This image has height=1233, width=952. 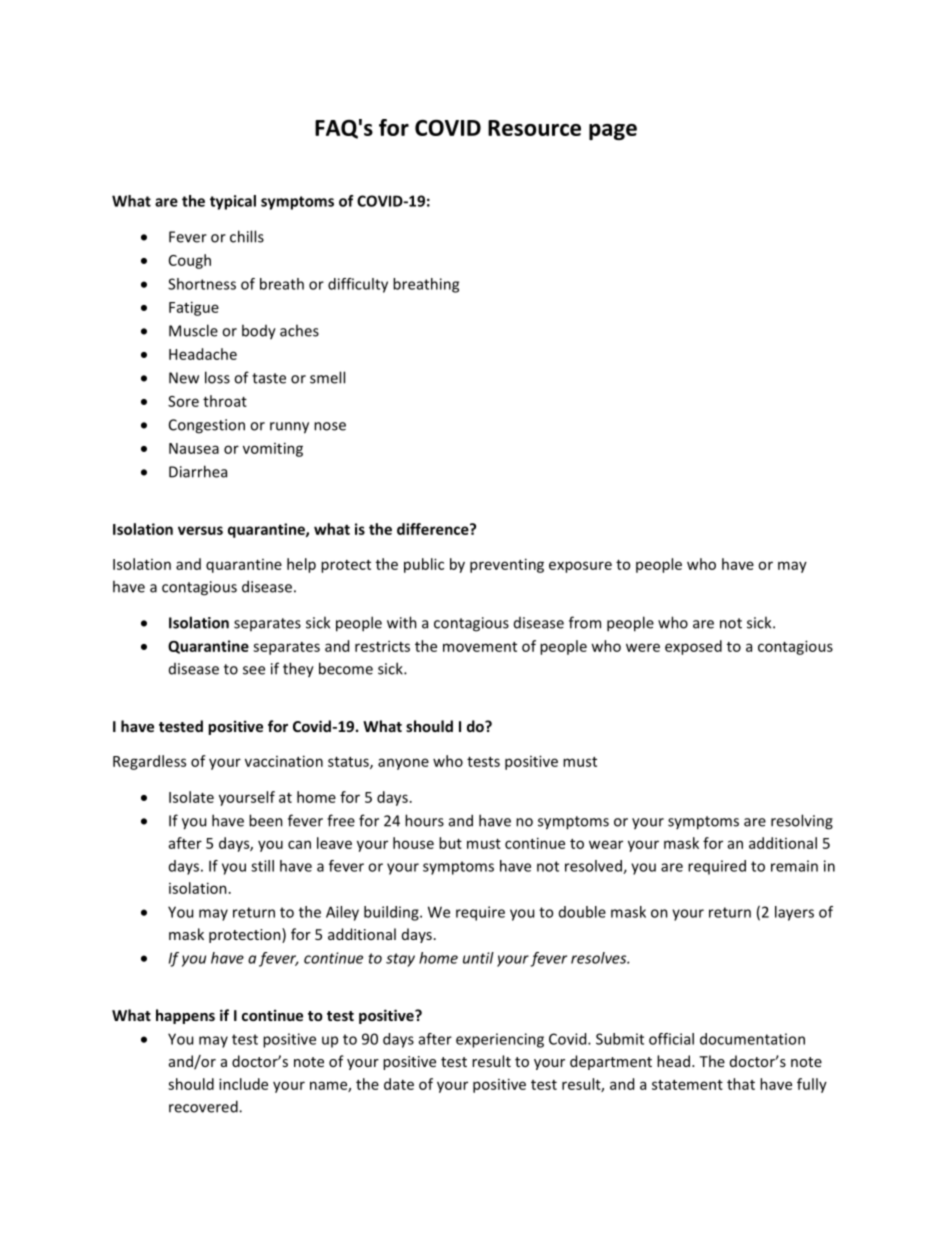 I want to click on but, so click(x=450, y=843).
